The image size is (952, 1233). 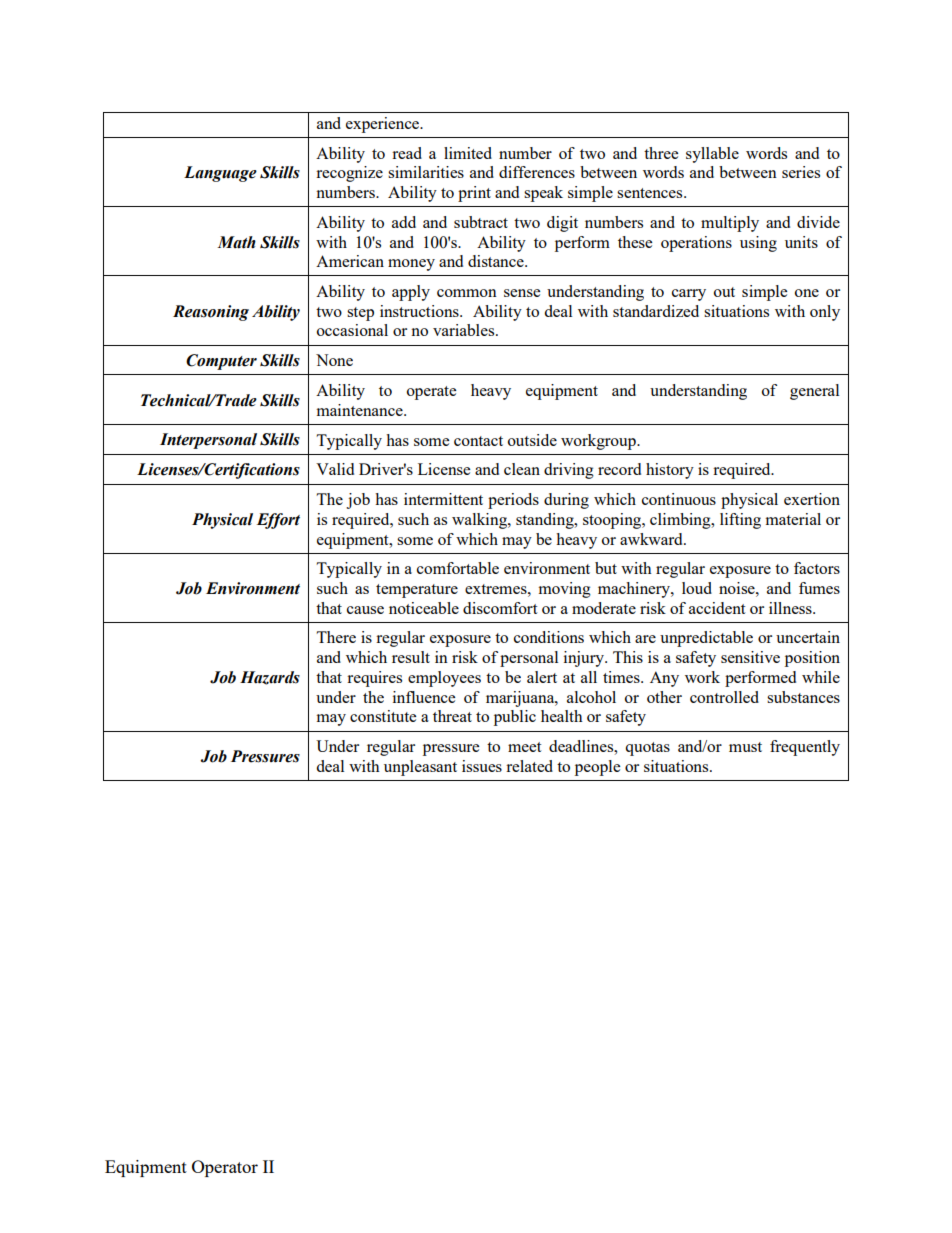 What do you see at coordinates (712, 155) in the image?
I see `syllable` at bounding box center [712, 155].
